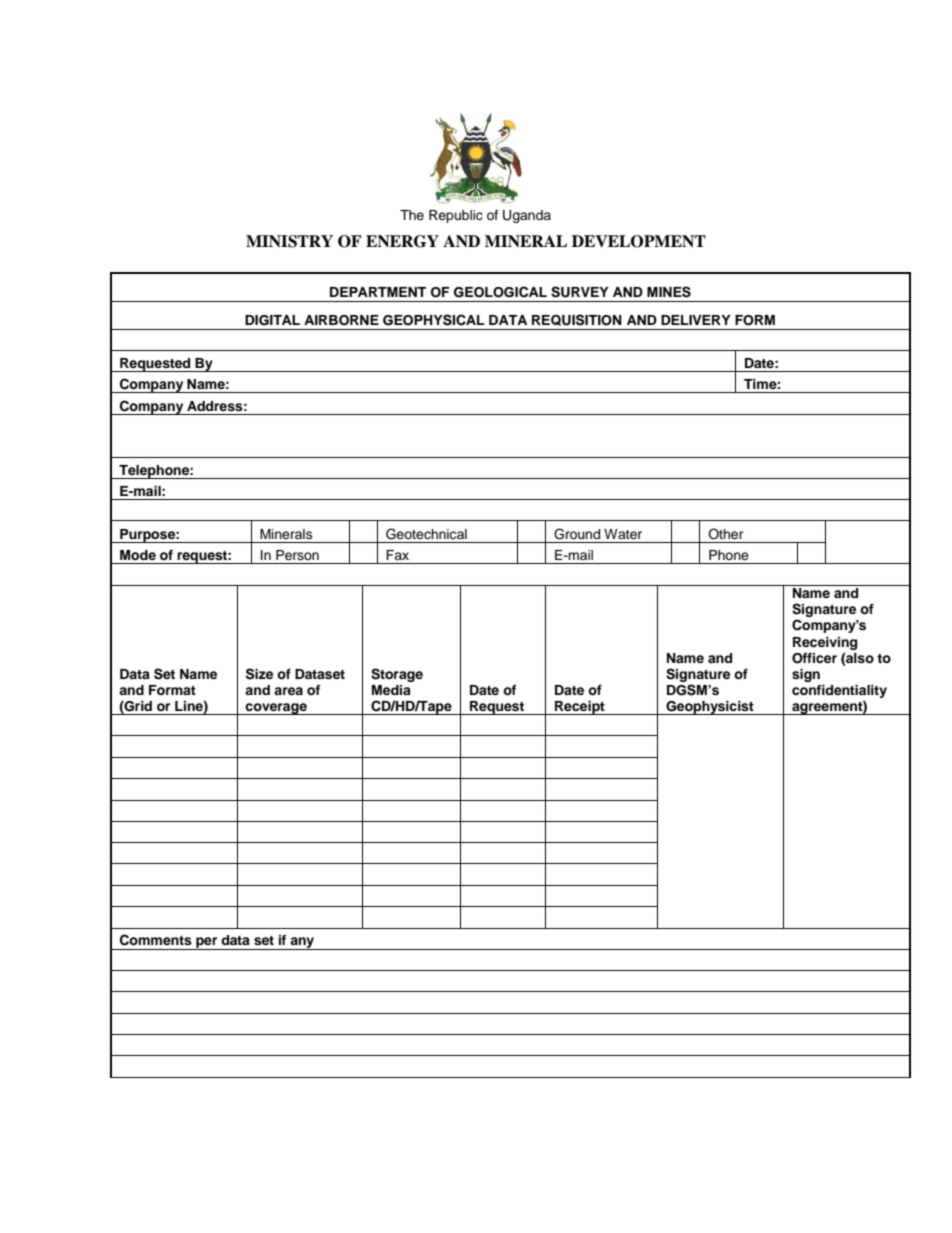 The height and width of the screenshot is (1233, 952). What do you see at coordinates (456, 216) in the screenshot?
I see `Republic` at bounding box center [456, 216].
